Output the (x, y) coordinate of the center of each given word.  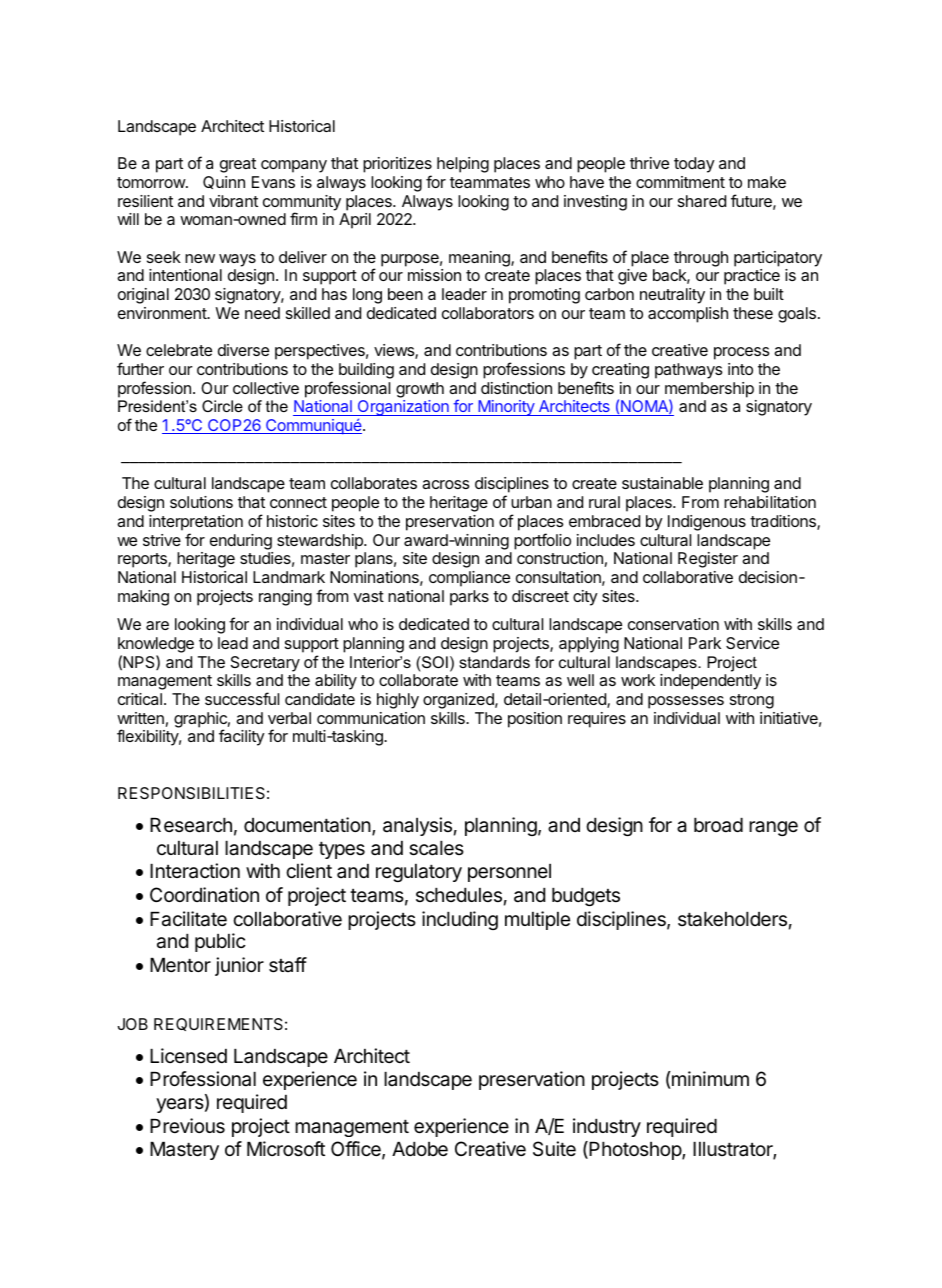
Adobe (420, 1149)
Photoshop (635, 1150)
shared (702, 201)
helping (463, 165)
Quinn (224, 182)
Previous (187, 1126)
